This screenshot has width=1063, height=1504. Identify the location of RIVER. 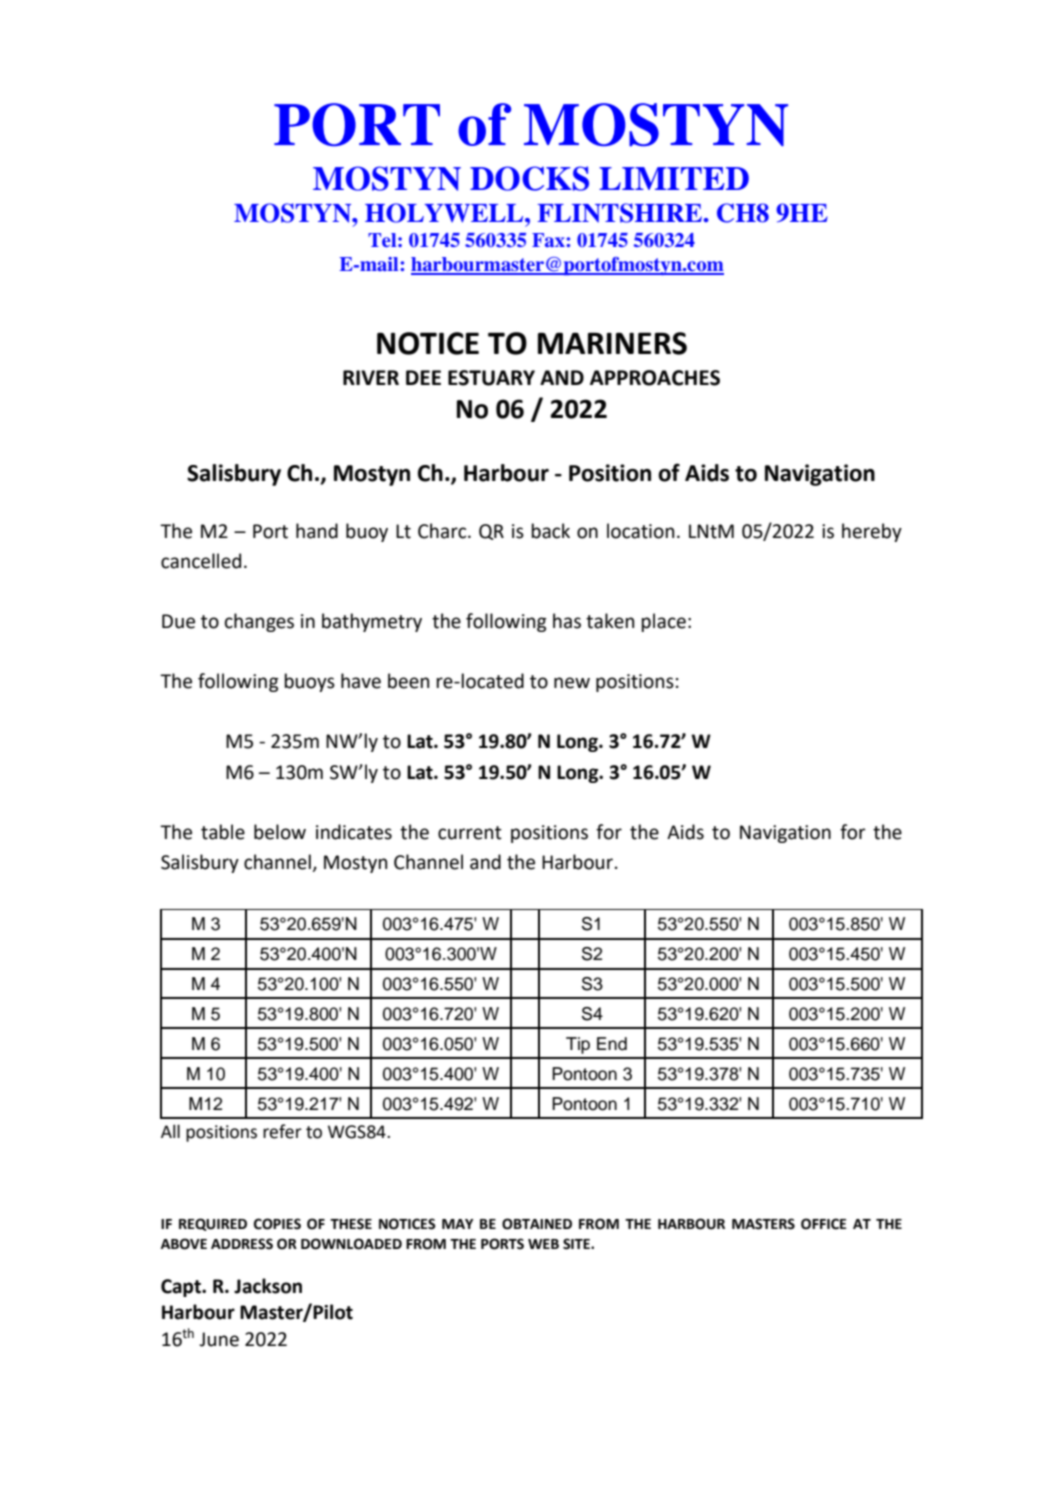
(371, 377).
